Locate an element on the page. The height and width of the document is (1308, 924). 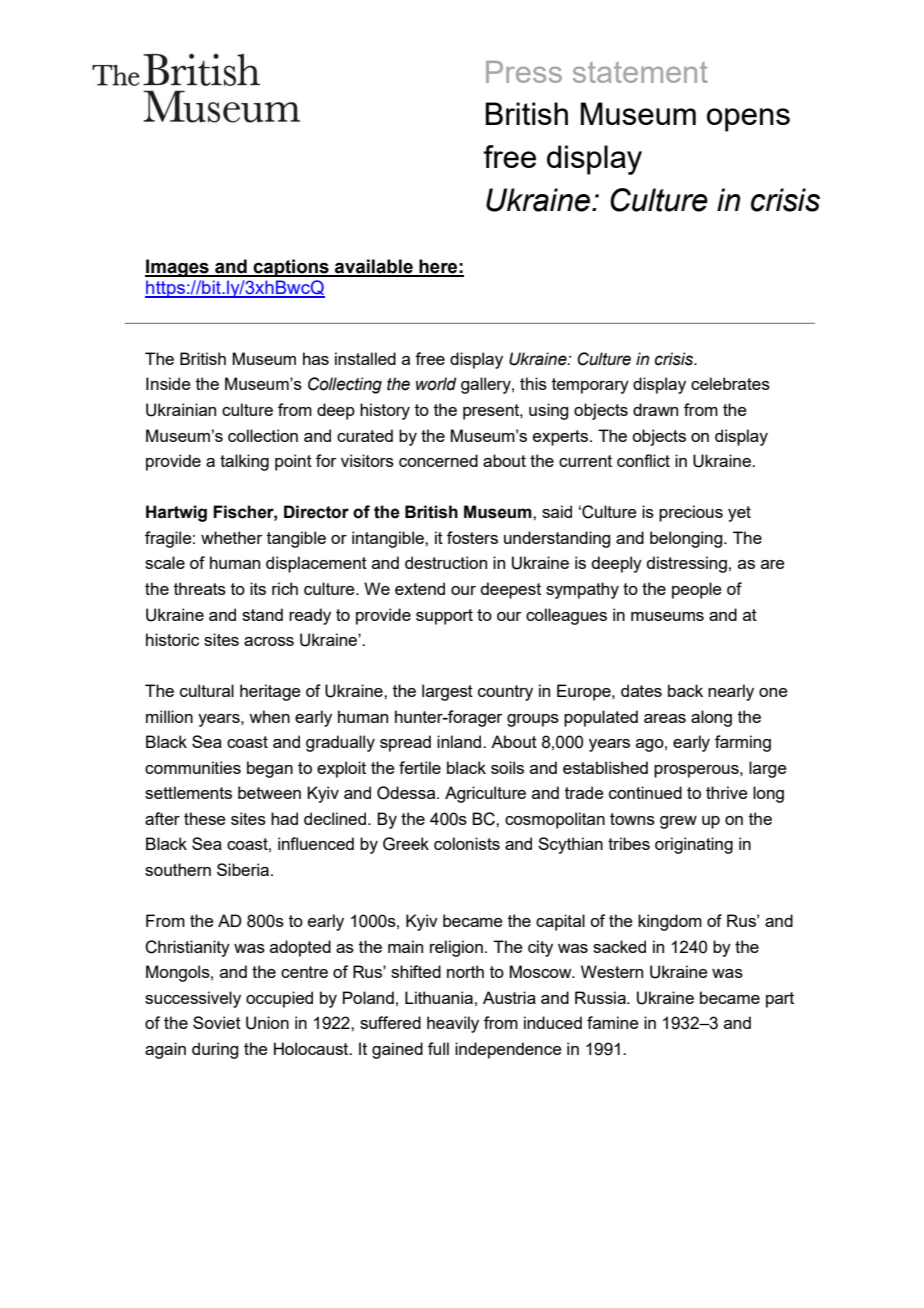
whether is located at coordinates (232, 537).
